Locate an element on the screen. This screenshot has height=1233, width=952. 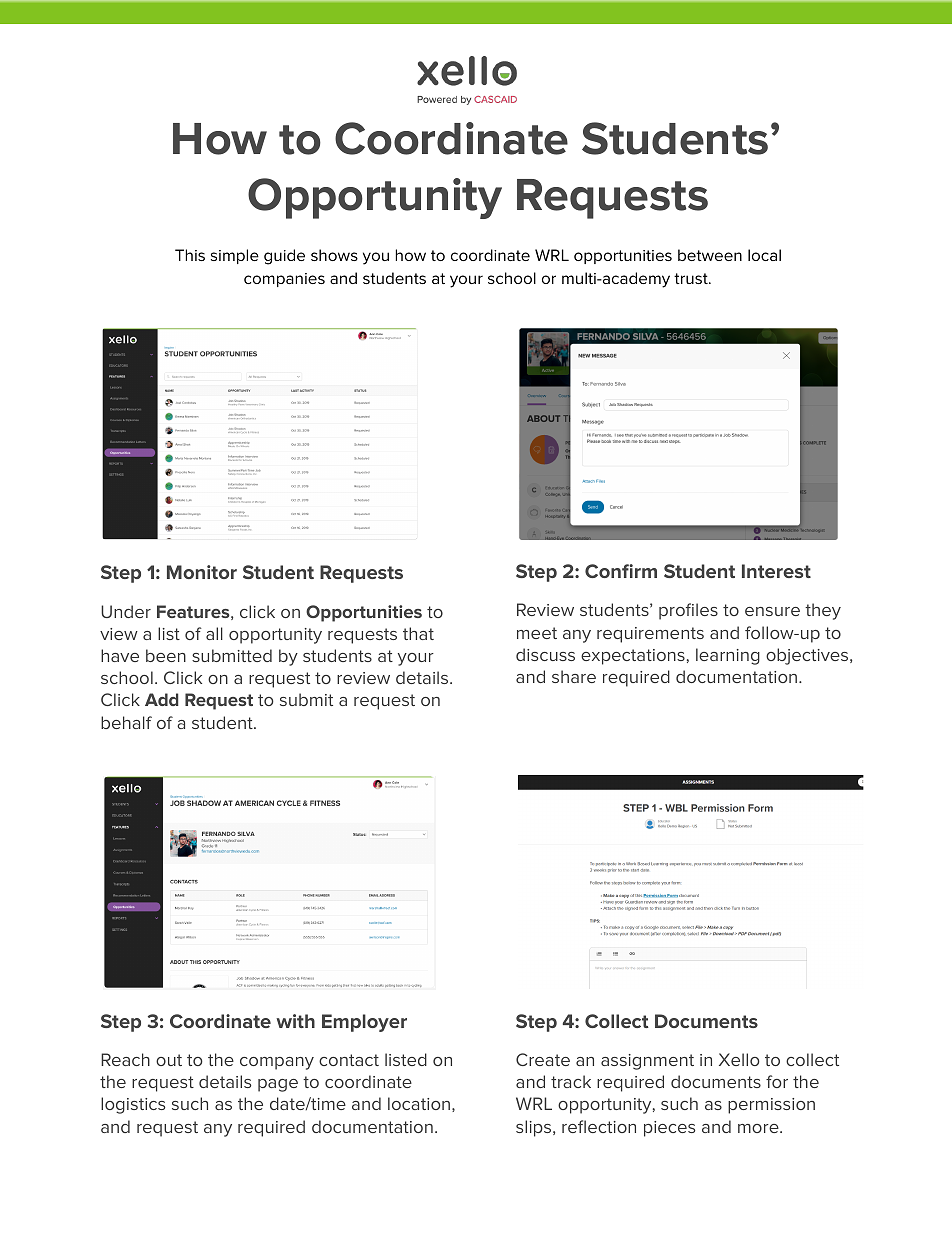
that is located at coordinates (418, 633).
